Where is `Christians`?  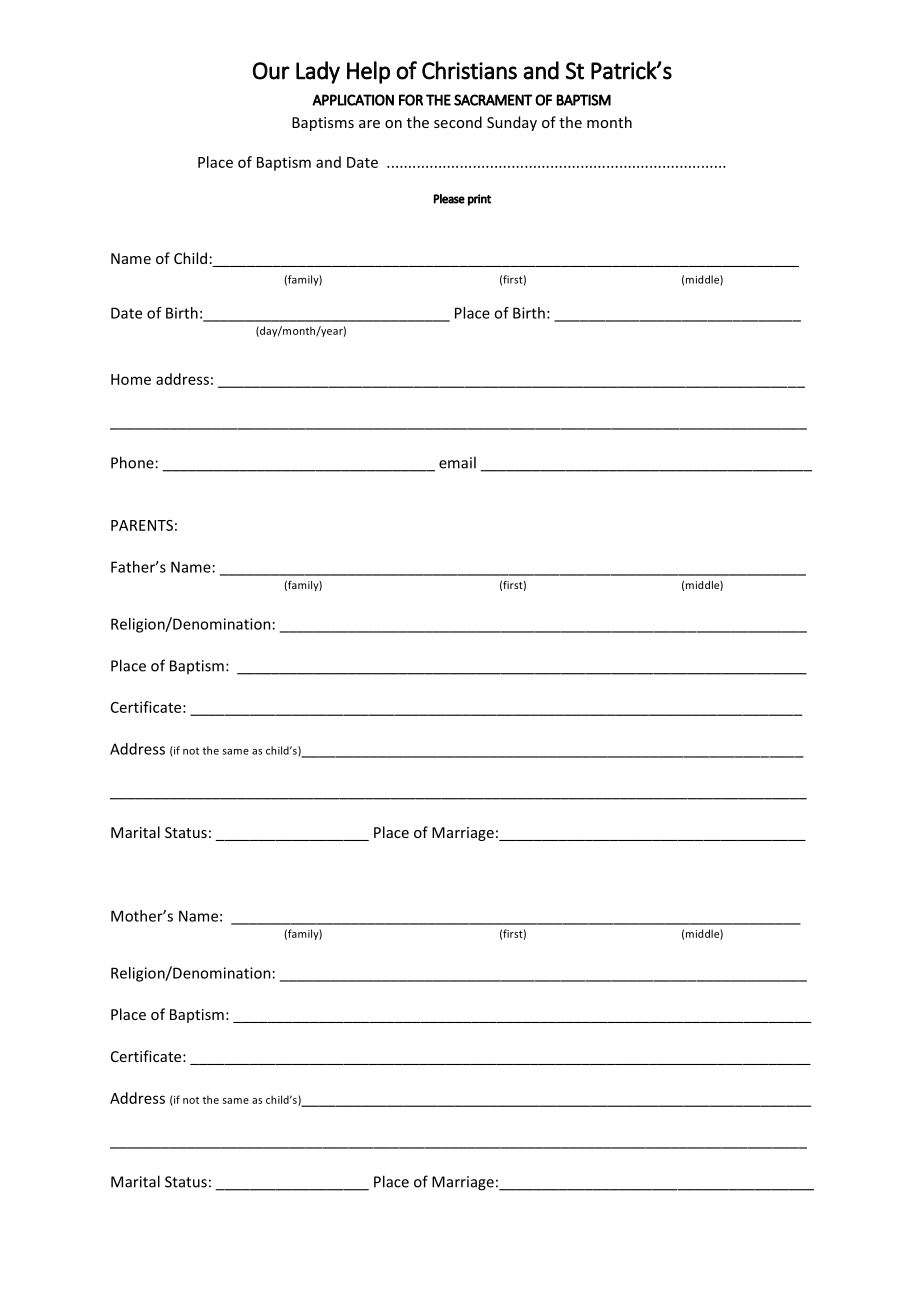
Christians is located at coordinates (469, 70).
